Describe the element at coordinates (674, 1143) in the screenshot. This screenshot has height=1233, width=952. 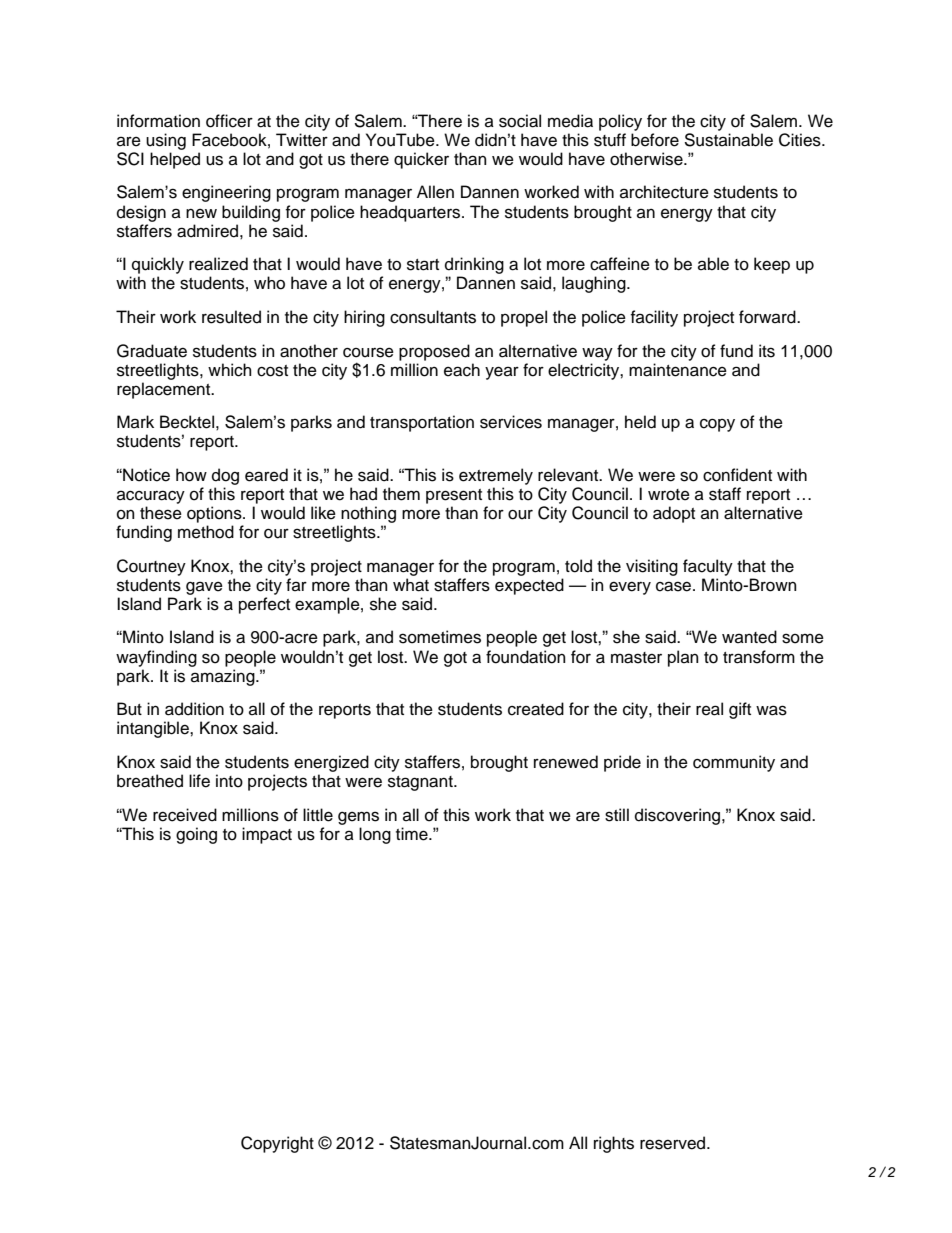
I see `reserved` at that location.
